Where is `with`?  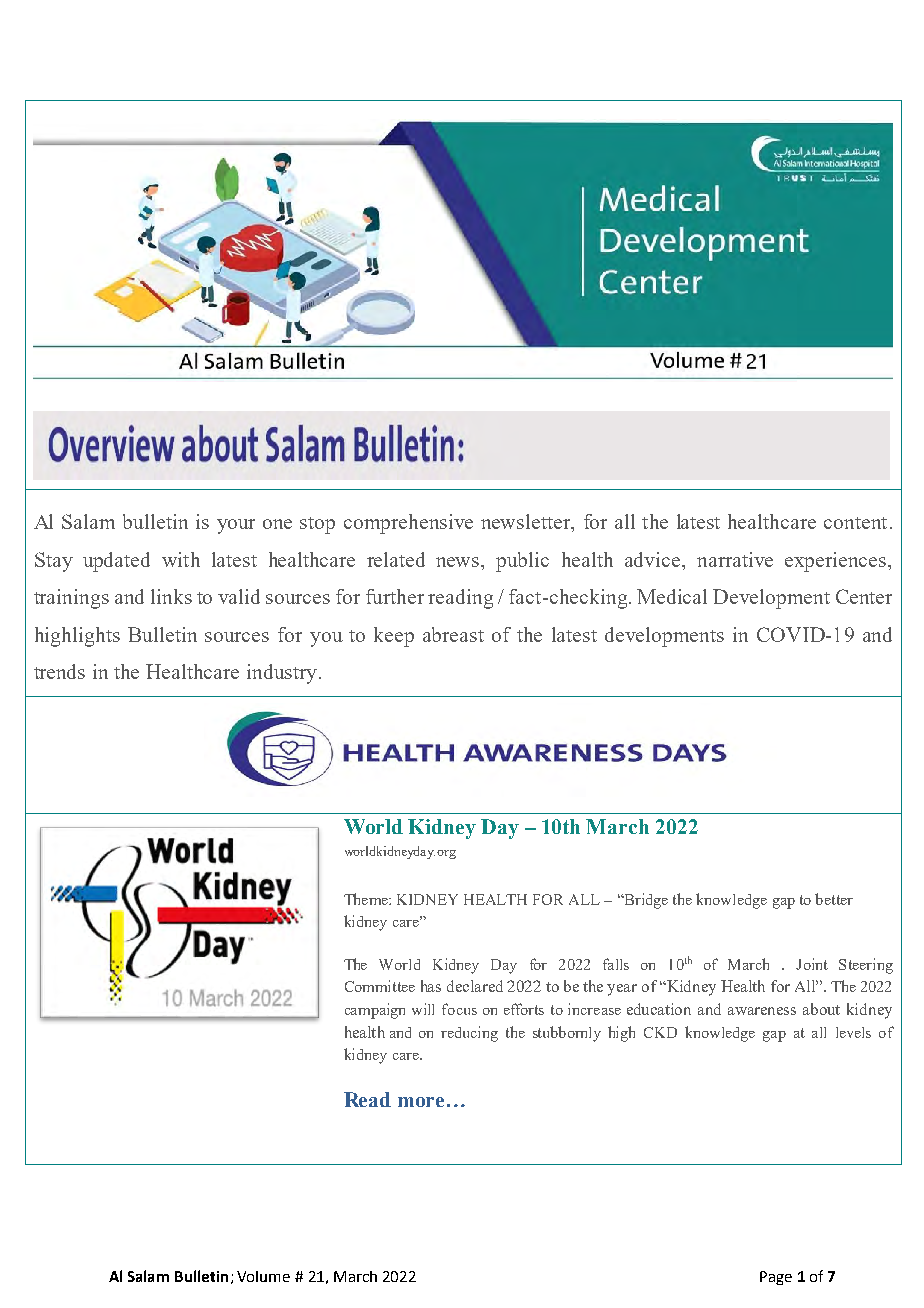
with is located at coordinates (181, 559).
